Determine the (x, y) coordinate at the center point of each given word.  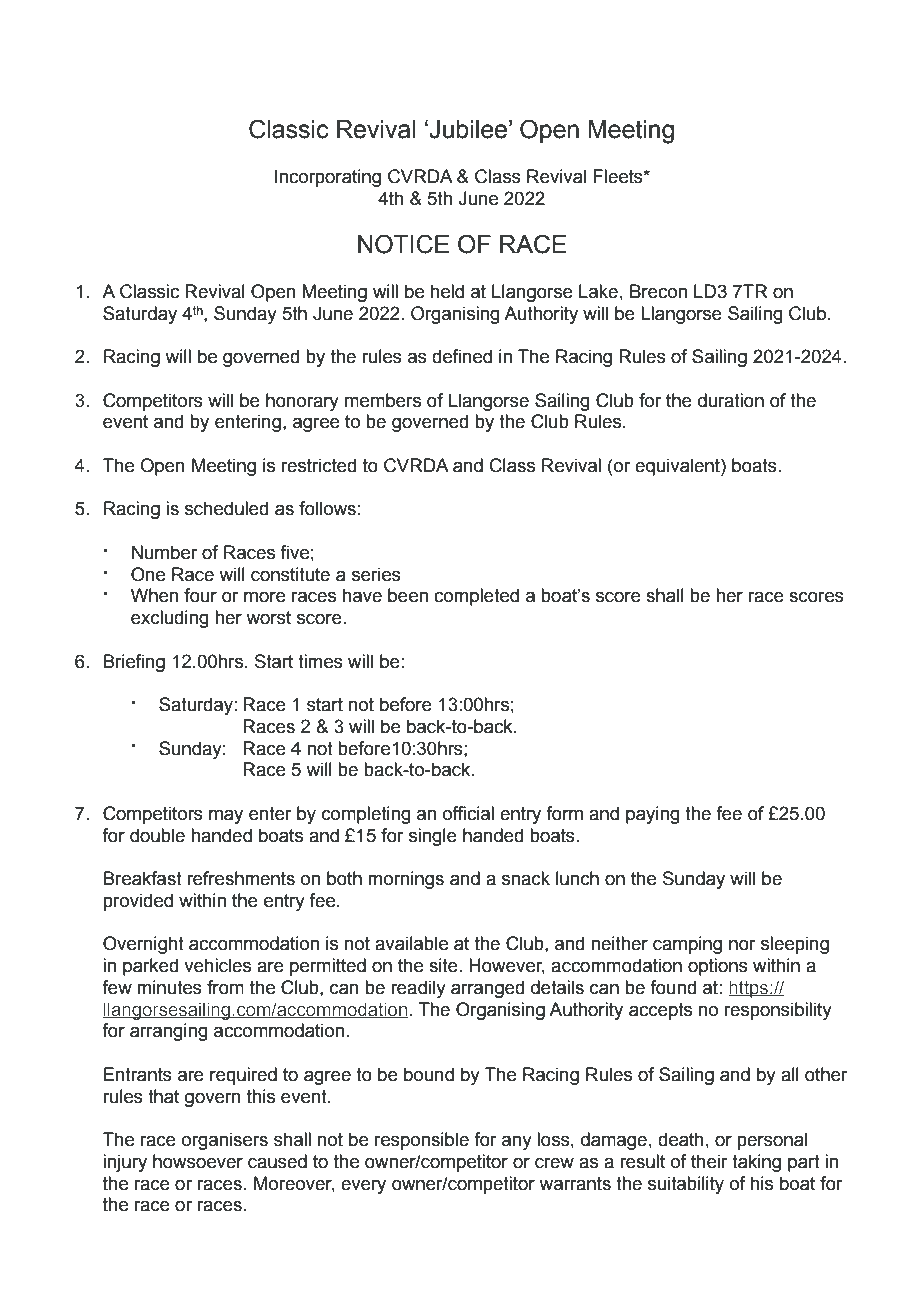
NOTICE (403, 244)
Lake (598, 291)
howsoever (198, 1161)
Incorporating (328, 178)
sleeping (795, 945)
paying (653, 815)
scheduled (226, 508)
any (517, 1143)
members (383, 400)
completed (476, 597)
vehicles (217, 965)
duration (731, 400)
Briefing (134, 663)
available (411, 943)
